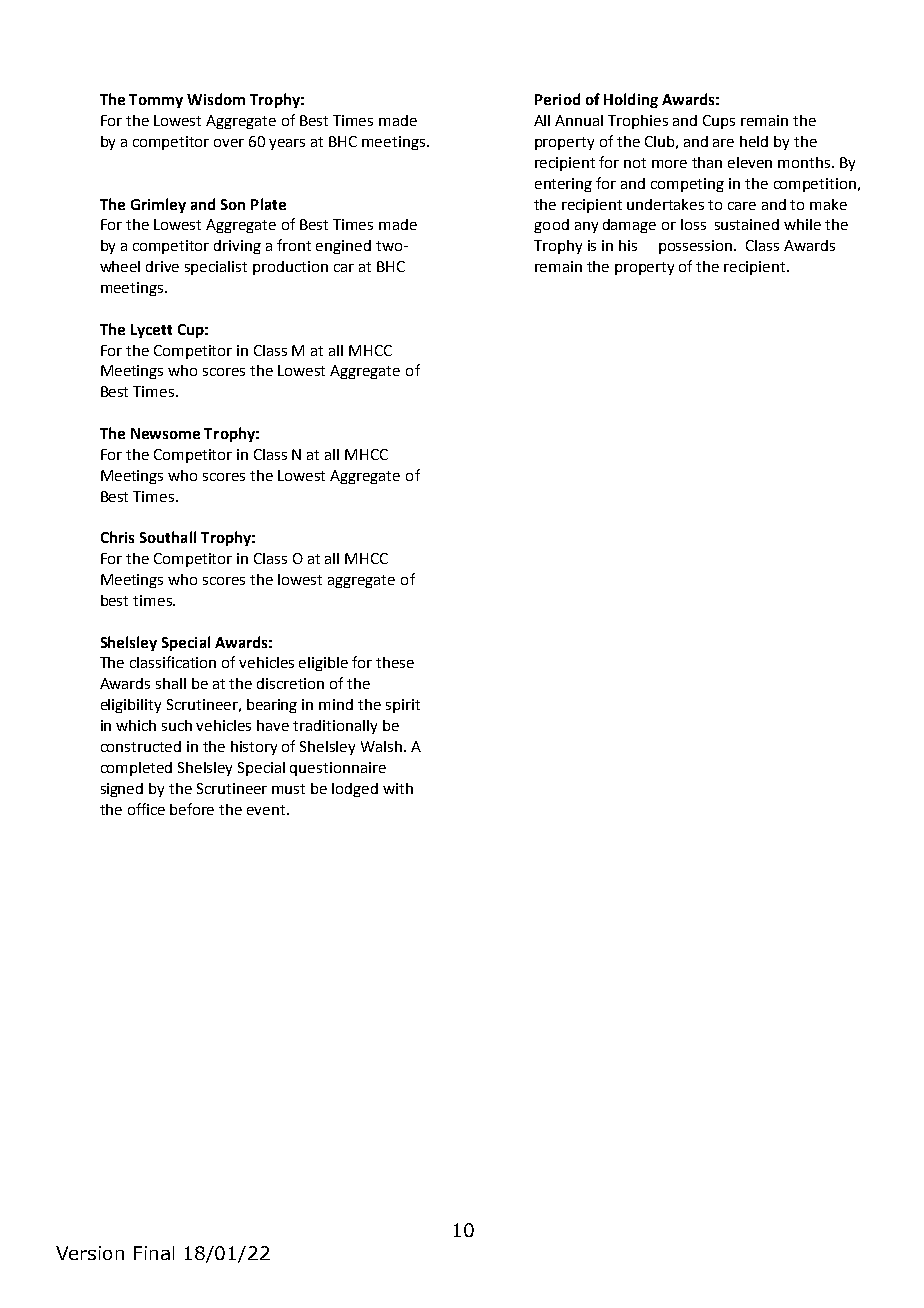  Describe the element at coordinates (557, 99) in the document. I see `Period` at that location.
